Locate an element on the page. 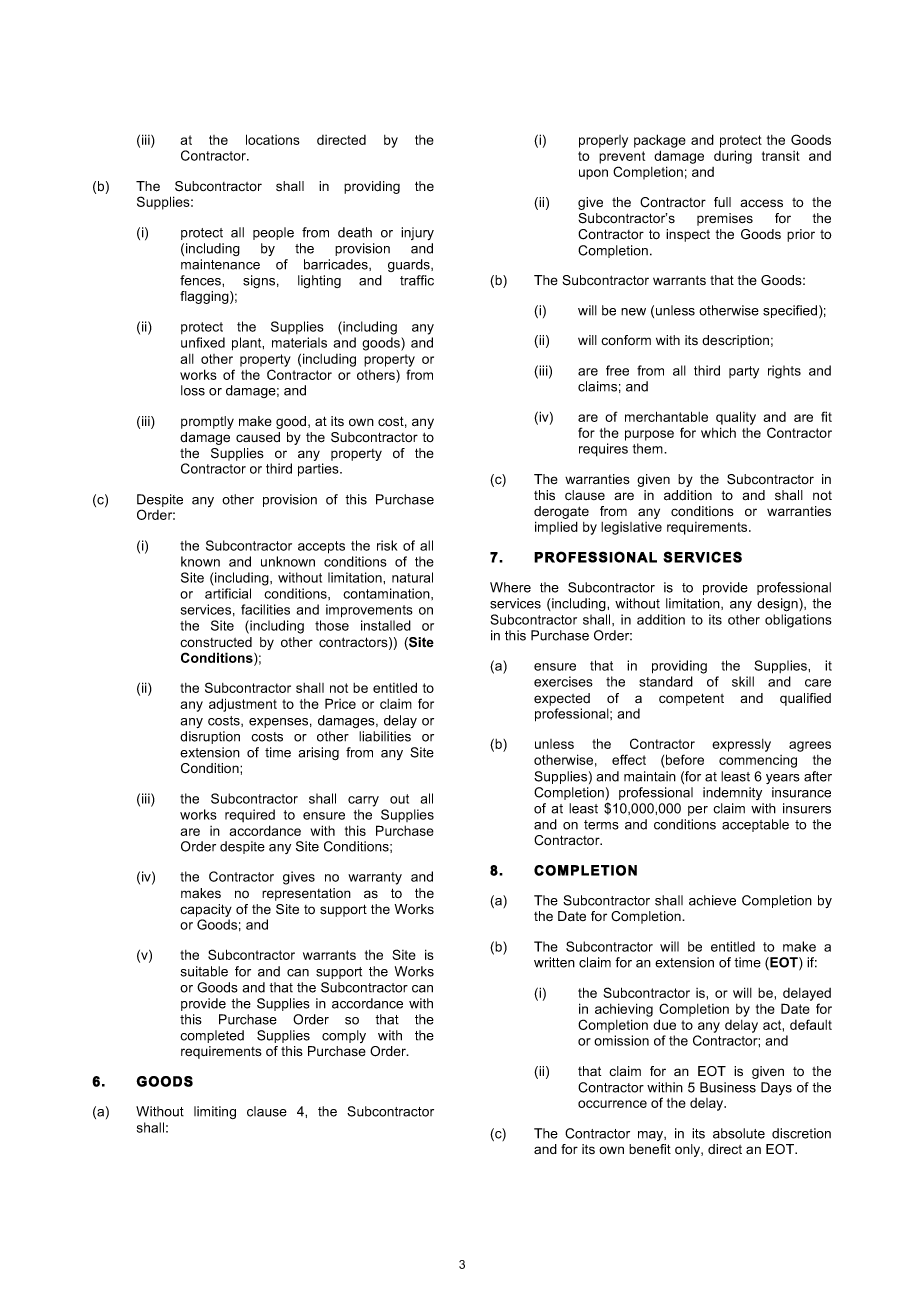 The height and width of the document is (1308, 924). upon is located at coordinates (593, 174).
